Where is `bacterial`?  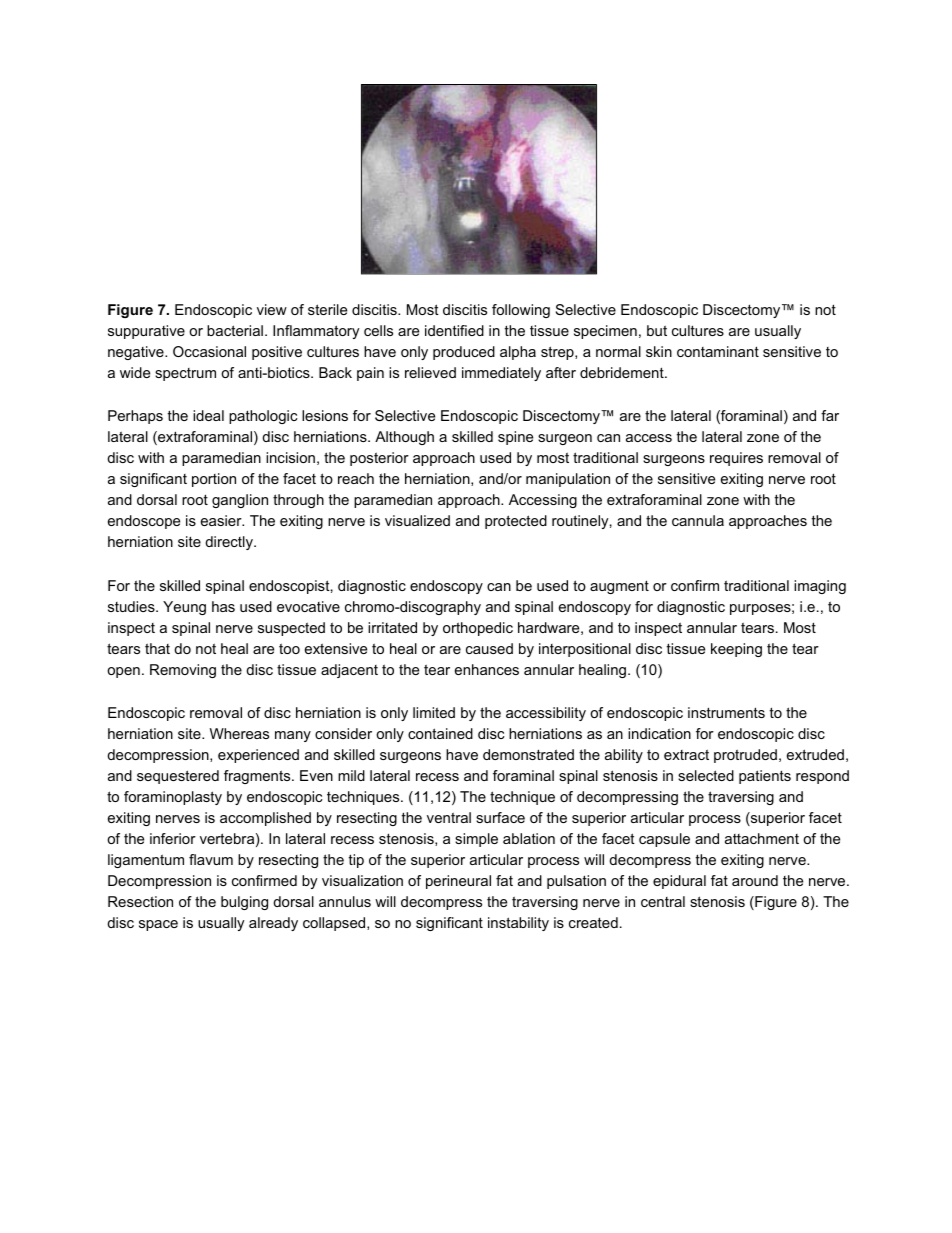 bacterial is located at coordinates (235, 330).
